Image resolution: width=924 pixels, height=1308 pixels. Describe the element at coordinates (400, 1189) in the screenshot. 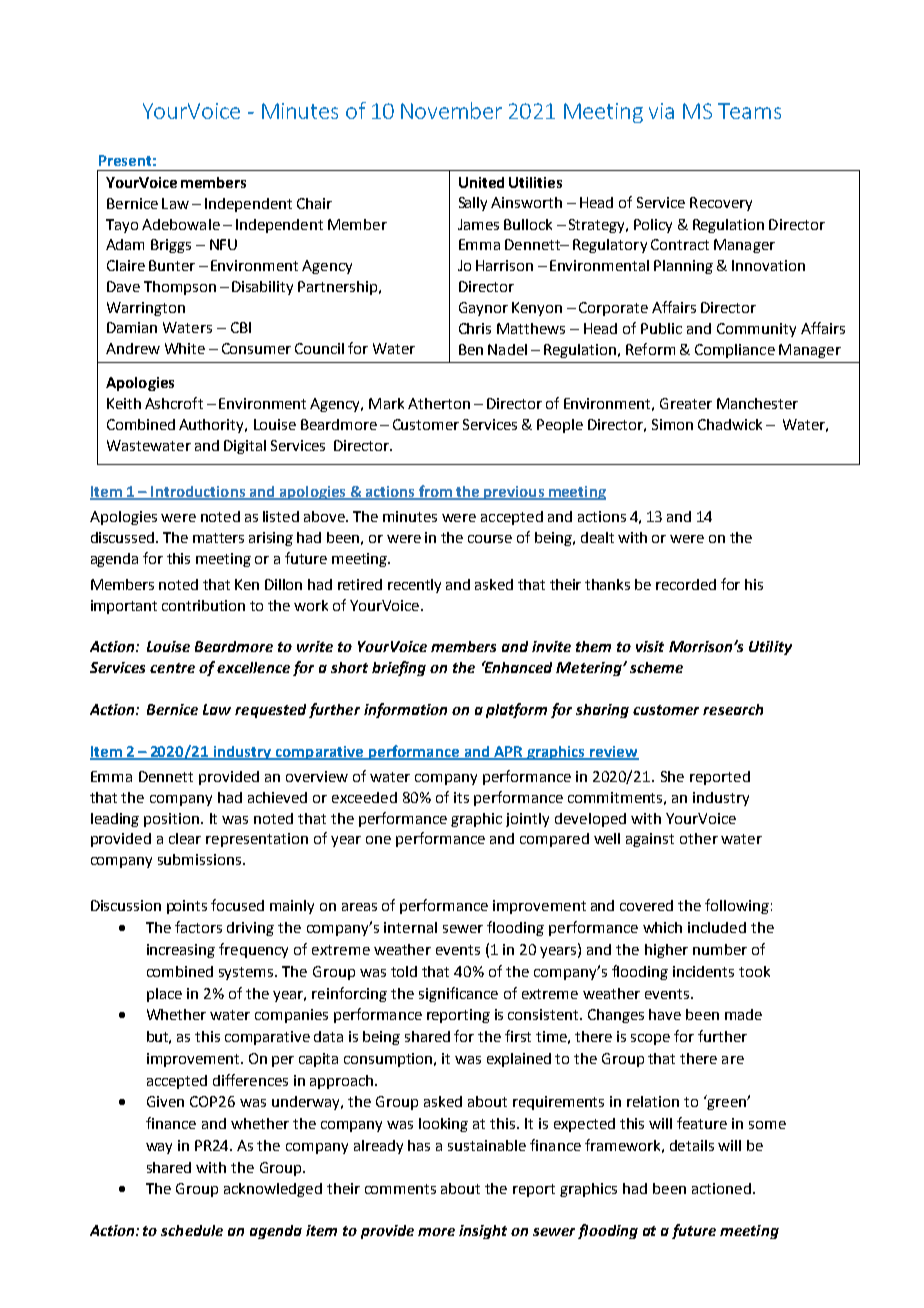

I see `comments` at that location.
